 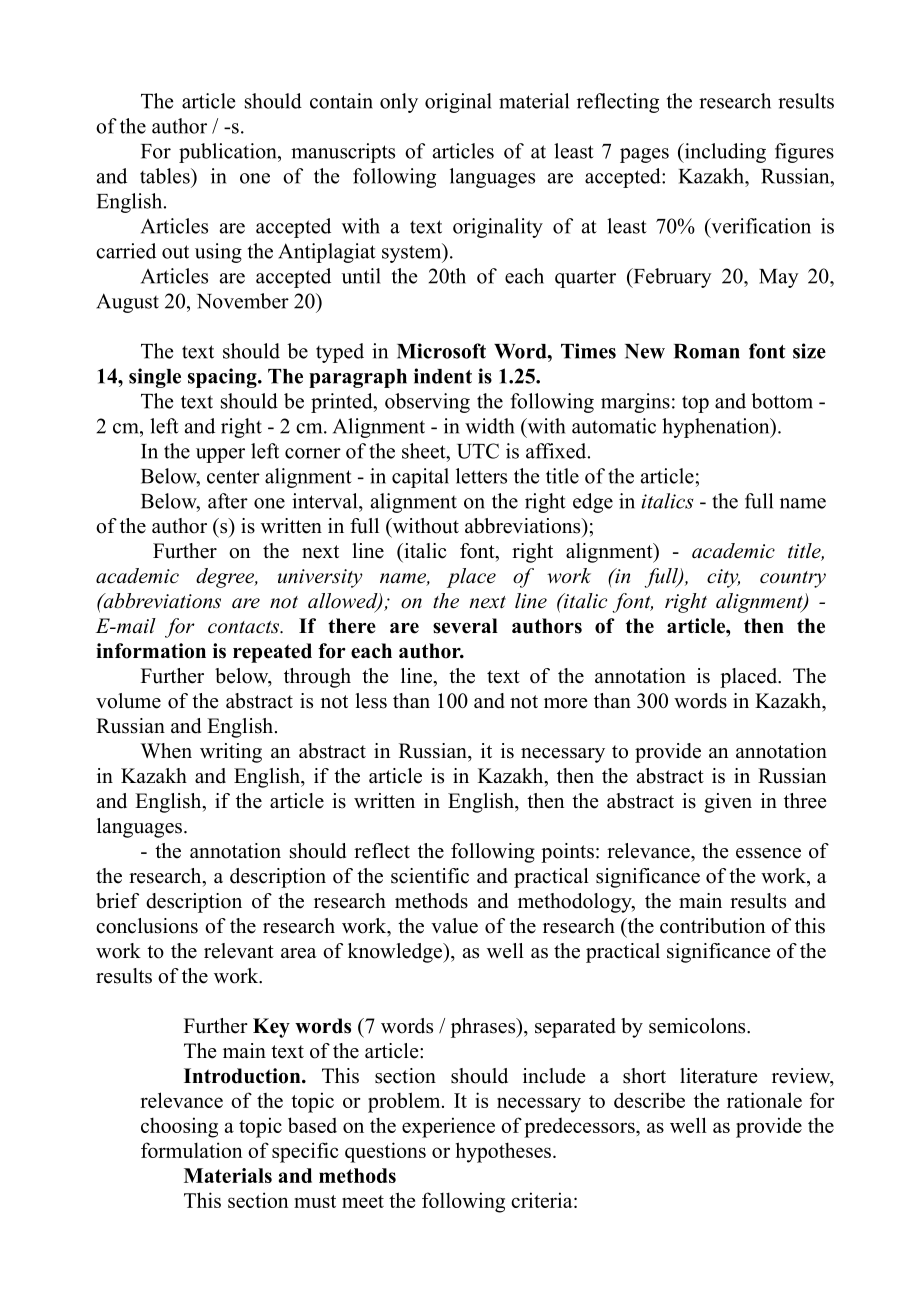 I want to click on value, so click(x=454, y=926).
